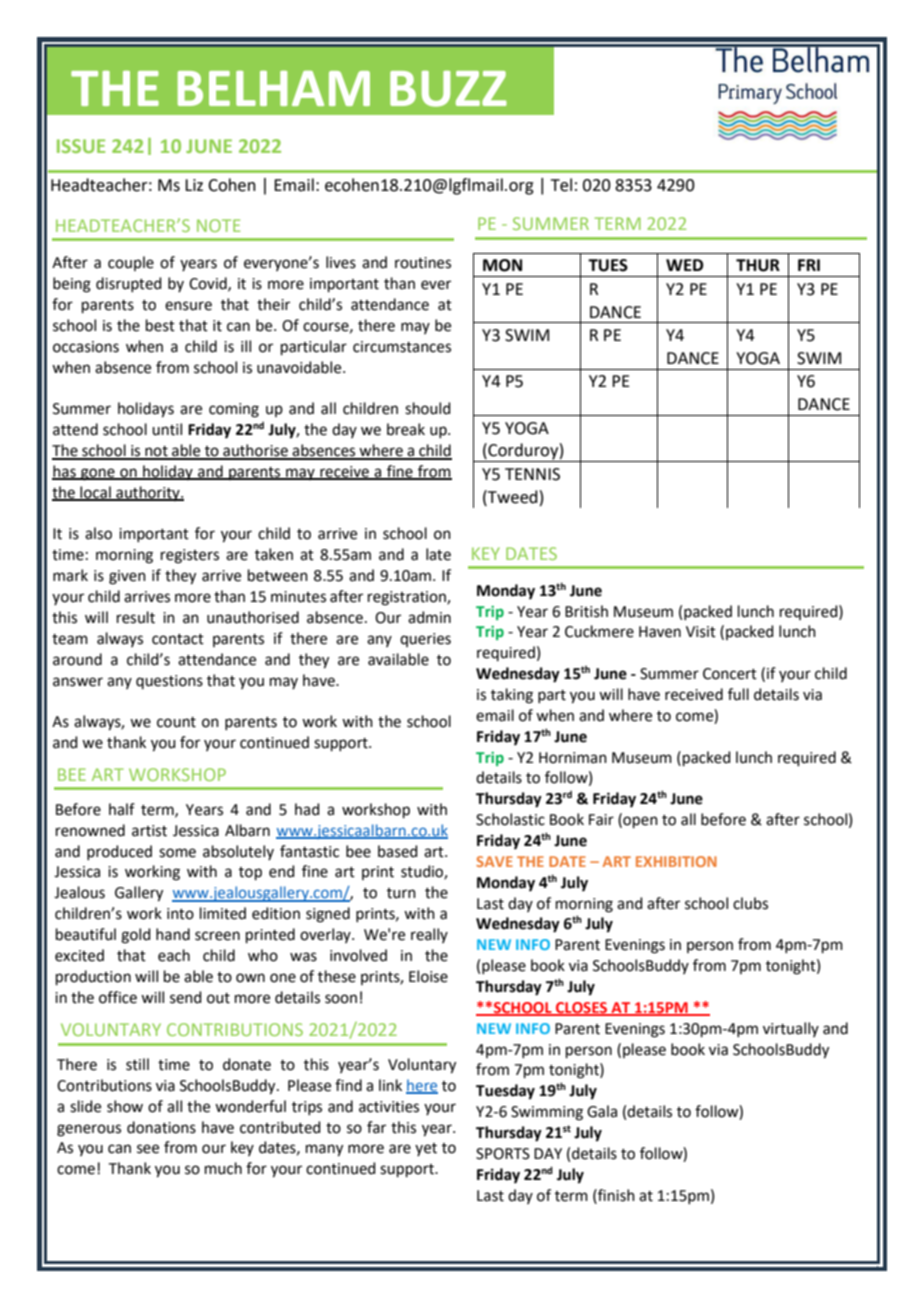 This page has width=924, height=1308. Describe the element at coordinates (750, 903) in the page. I see `clubs` at that location.
